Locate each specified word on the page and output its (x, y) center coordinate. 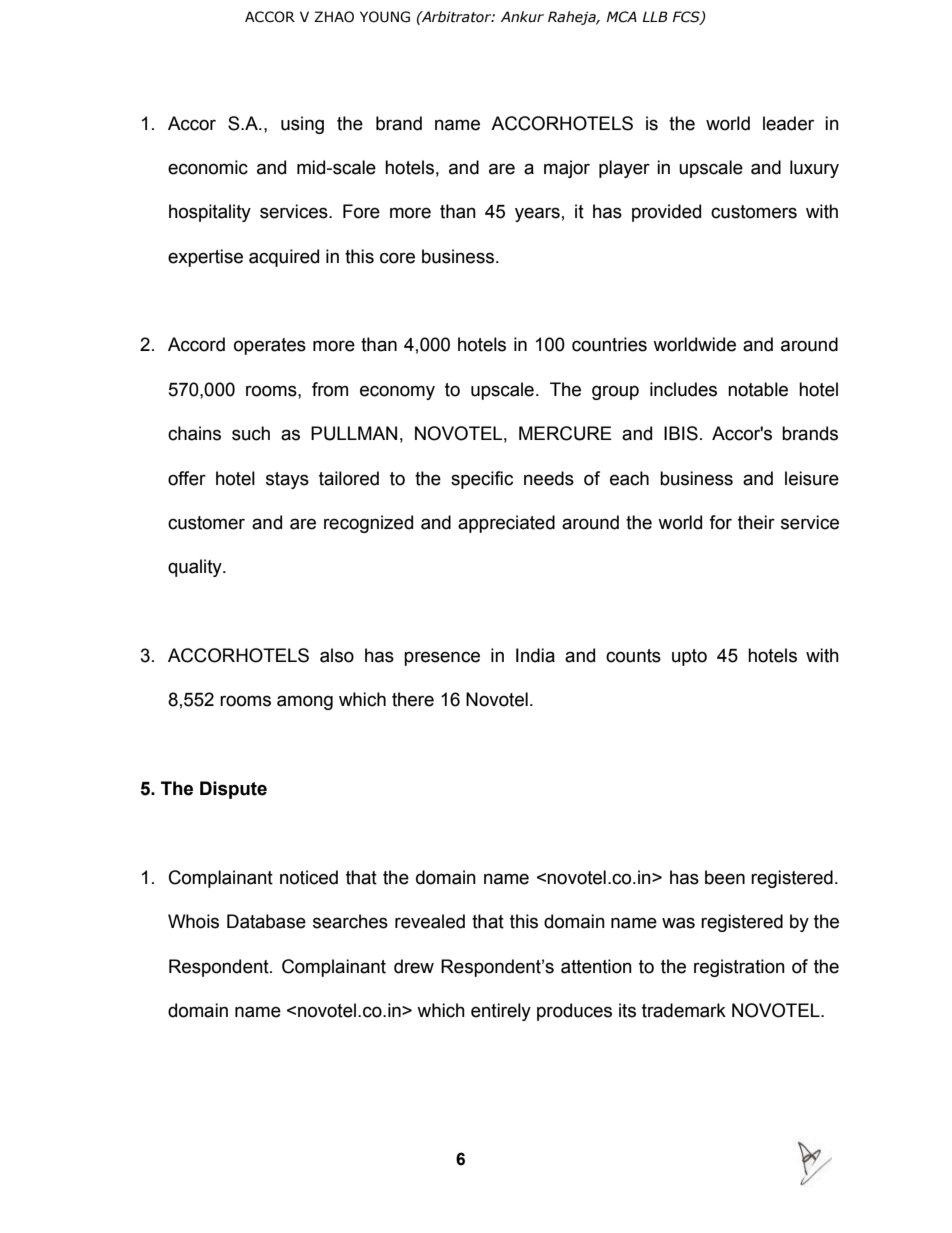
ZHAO (334, 17)
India (535, 655)
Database (266, 921)
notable (758, 389)
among (305, 702)
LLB (655, 16)
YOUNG (385, 17)
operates (270, 346)
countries (609, 344)
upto (689, 657)
